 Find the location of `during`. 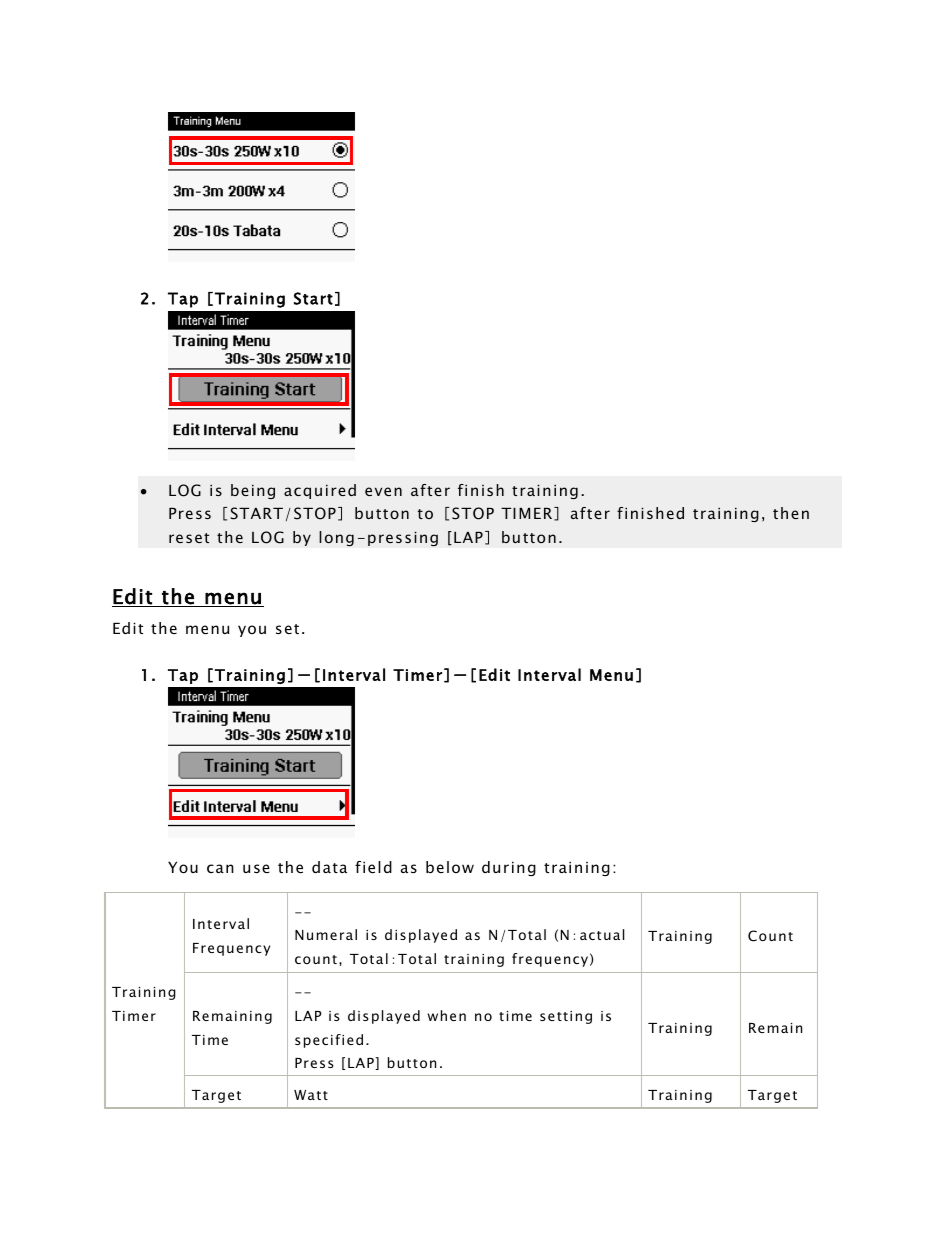

during is located at coordinates (509, 868).
